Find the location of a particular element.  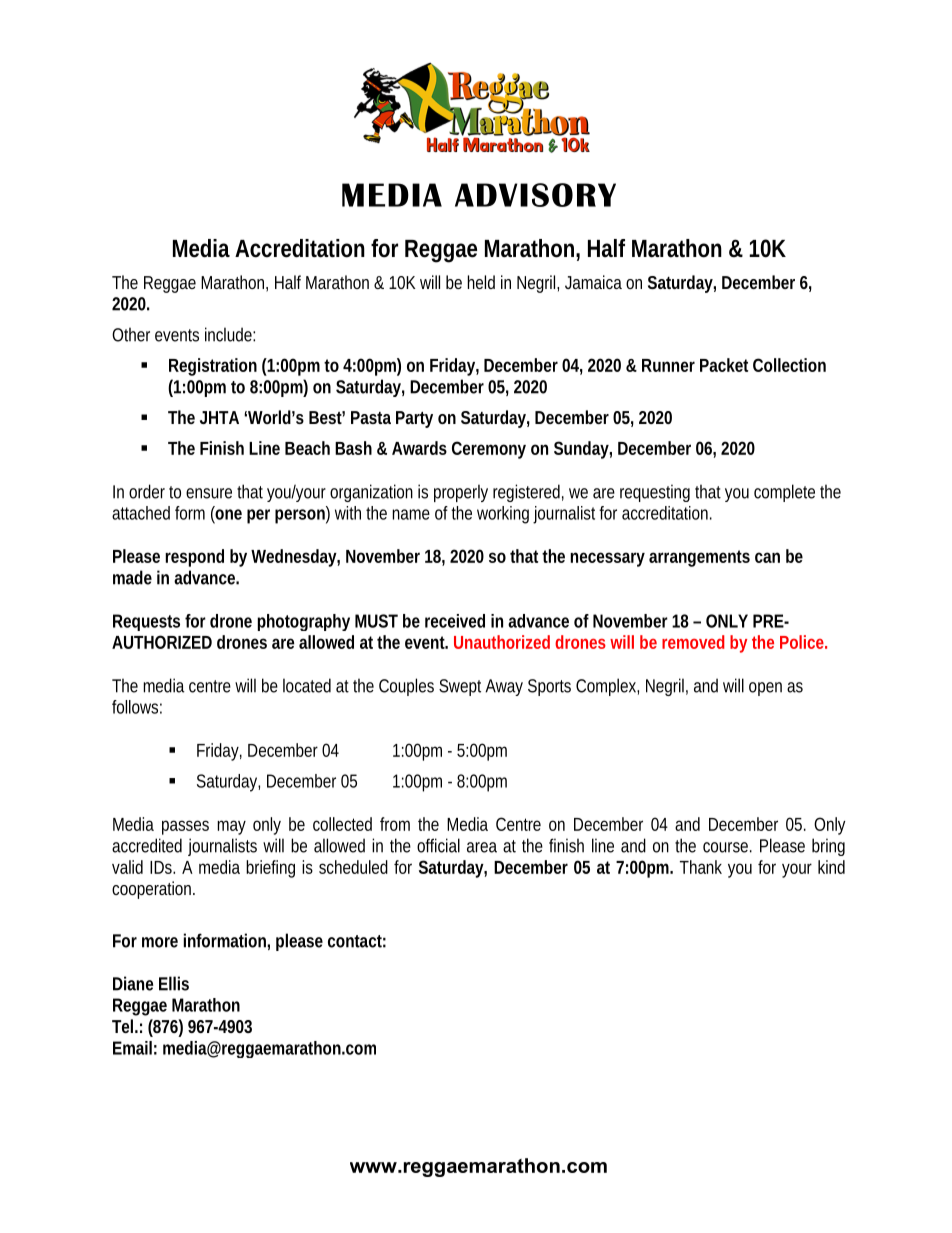

Requests is located at coordinates (146, 622).
